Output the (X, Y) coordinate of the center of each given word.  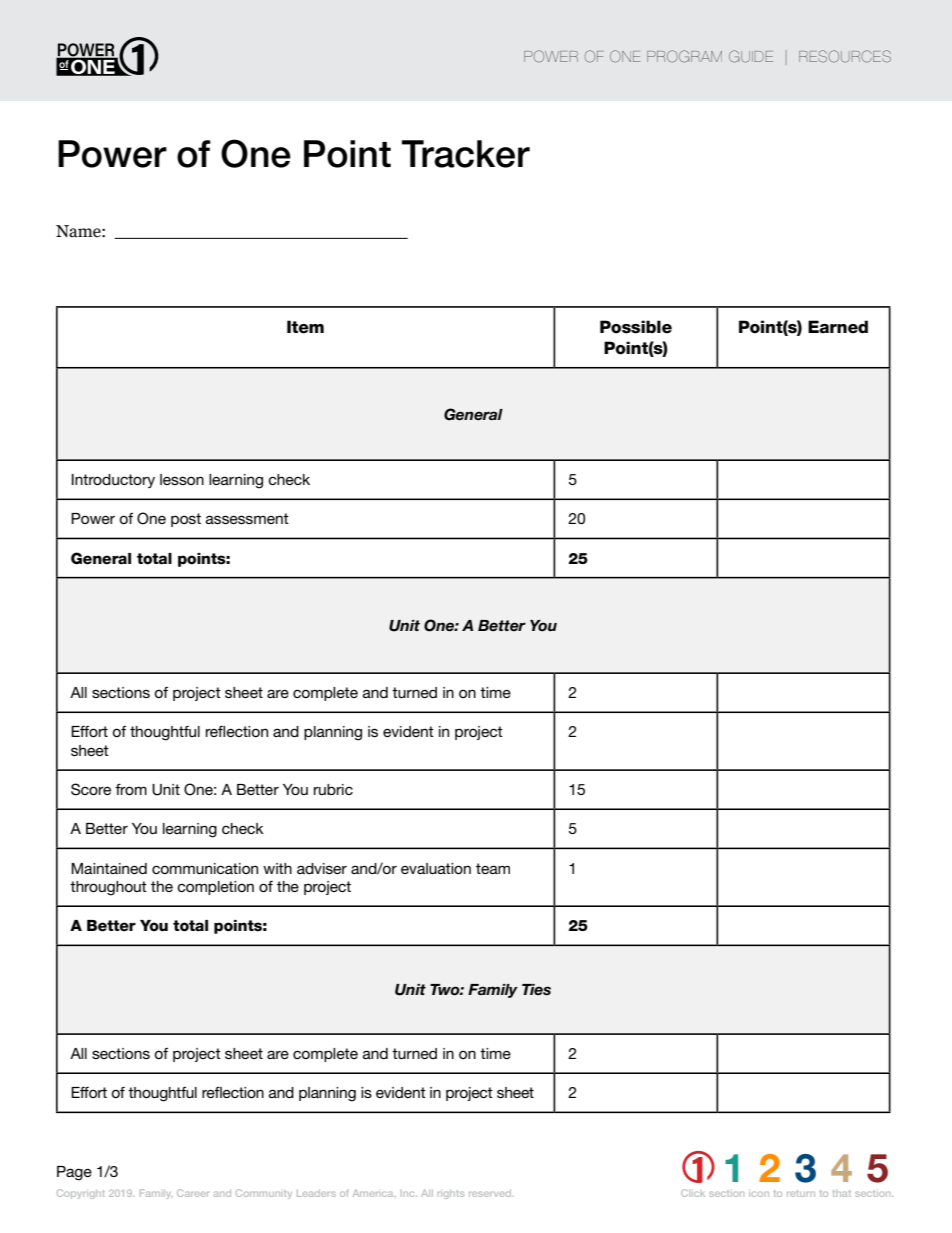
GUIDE (751, 56)
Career (193, 1193)
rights (451, 1194)
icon (759, 1194)
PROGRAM (684, 56)
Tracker (466, 154)
